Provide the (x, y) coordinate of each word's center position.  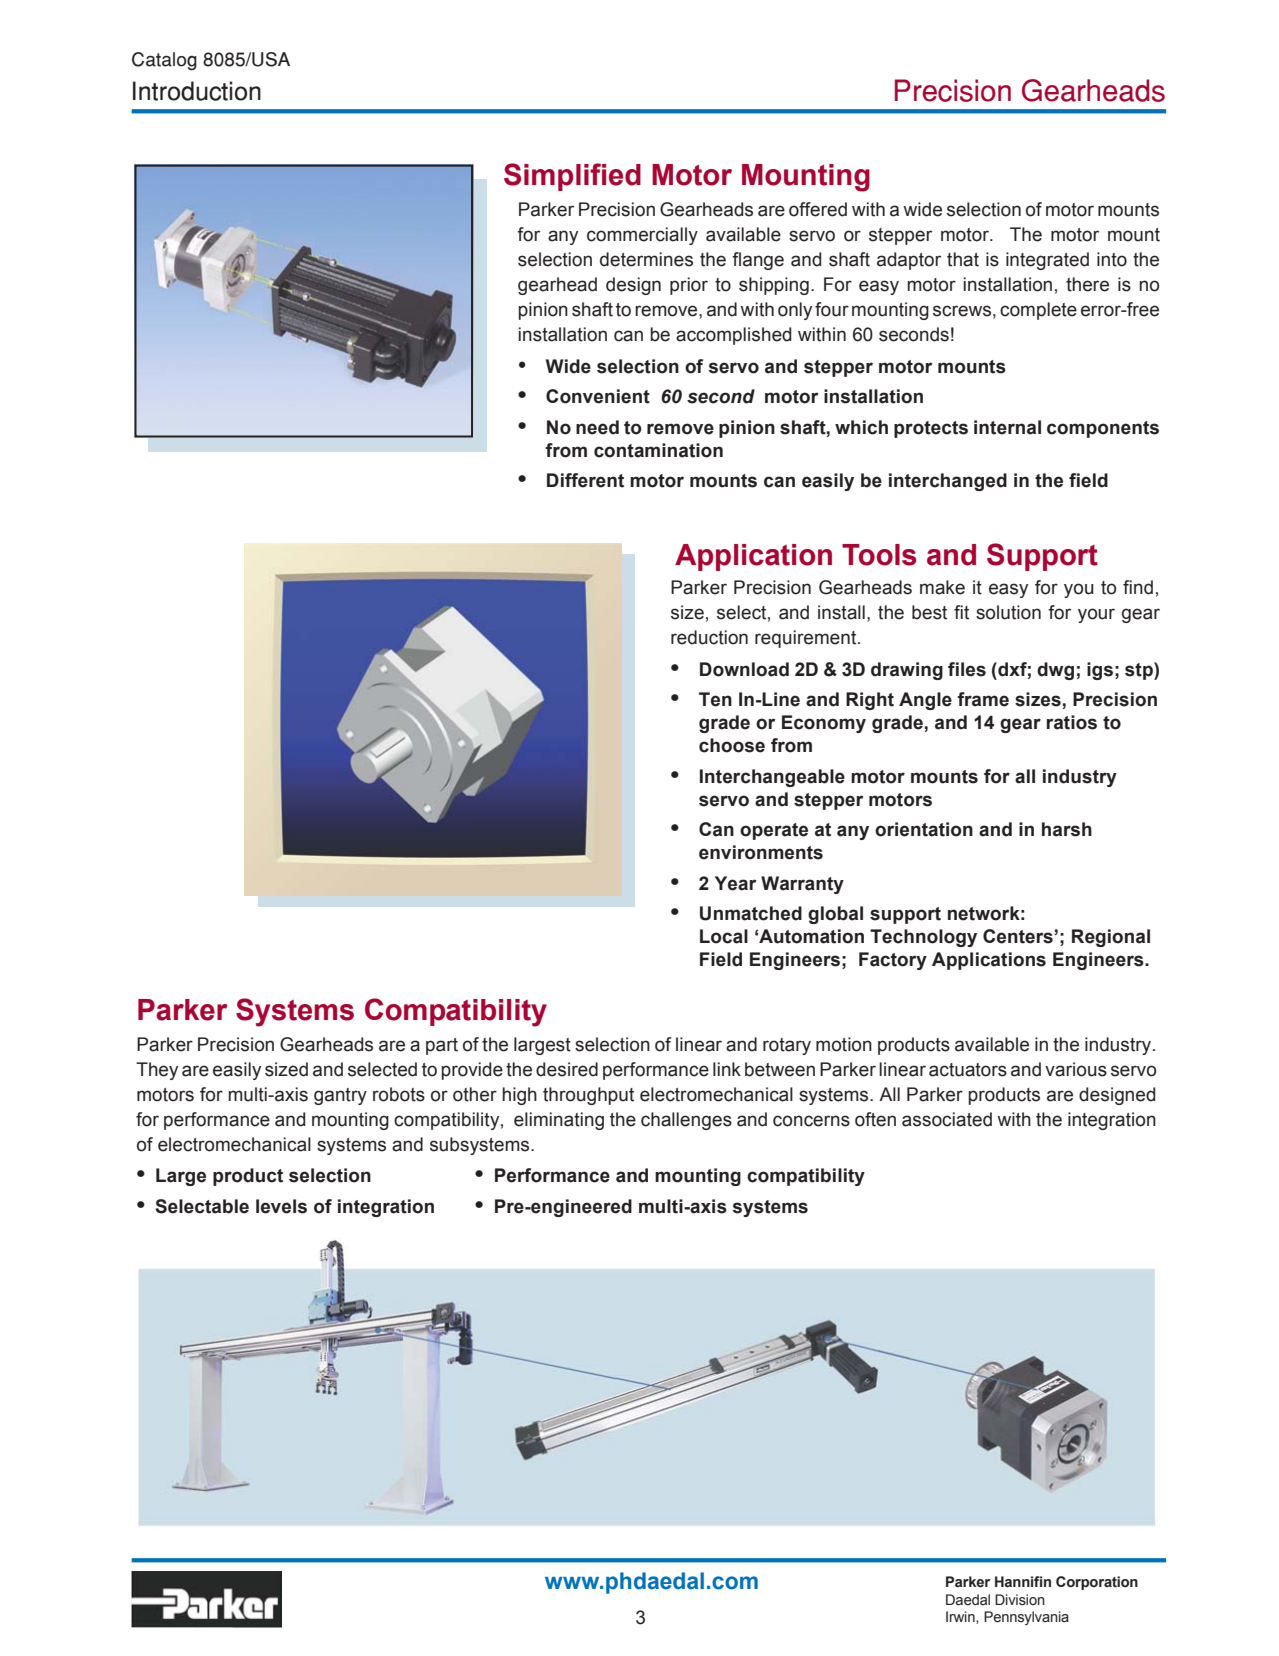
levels (281, 1206)
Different (585, 480)
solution (1008, 612)
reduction (709, 637)
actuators (968, 1070)
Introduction (197, 91)
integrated (1047, 261)
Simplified (572, 177)
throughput (588, 1096)
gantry (340, 1096)
